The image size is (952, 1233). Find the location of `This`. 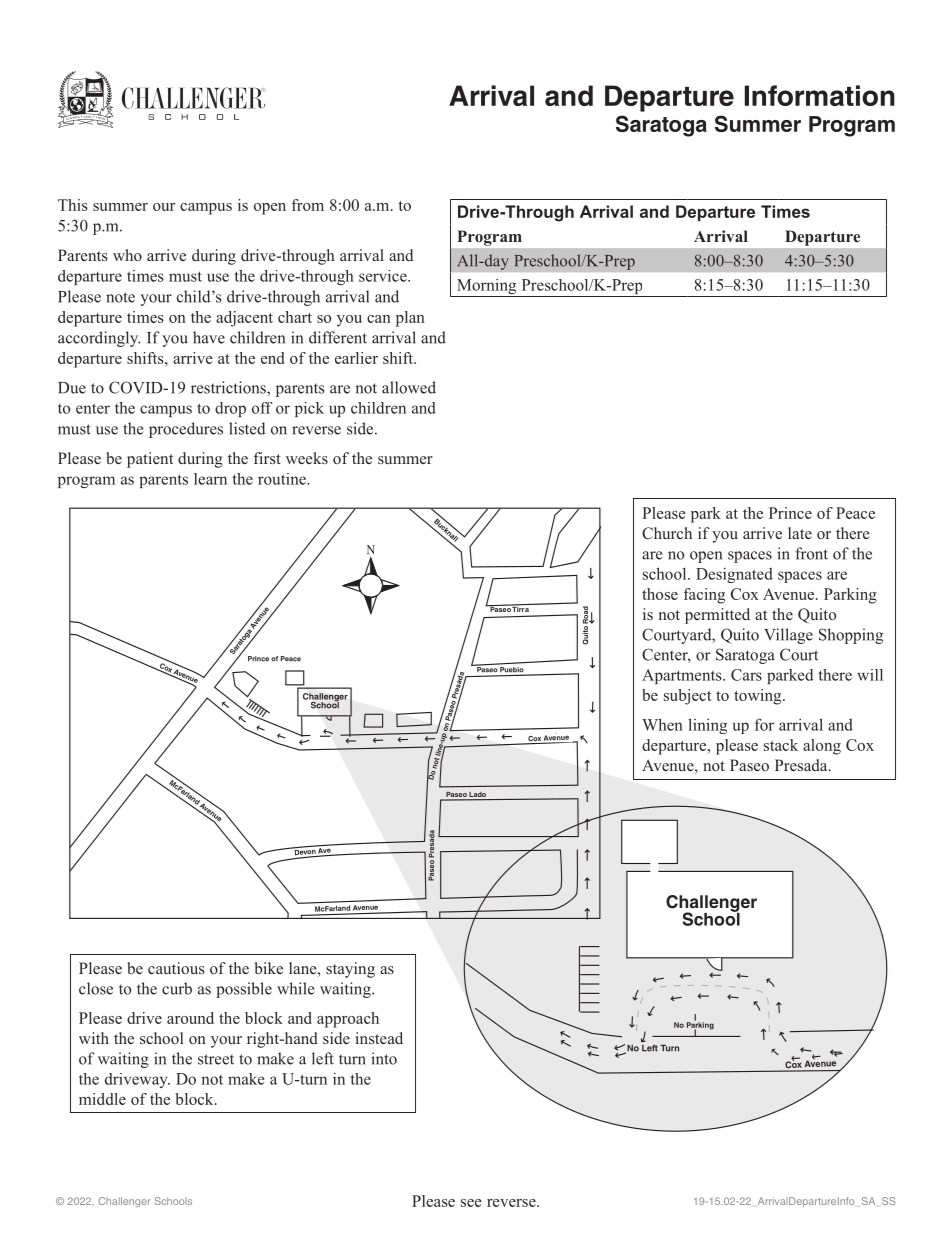

This is located at coordinates (73, 205).
